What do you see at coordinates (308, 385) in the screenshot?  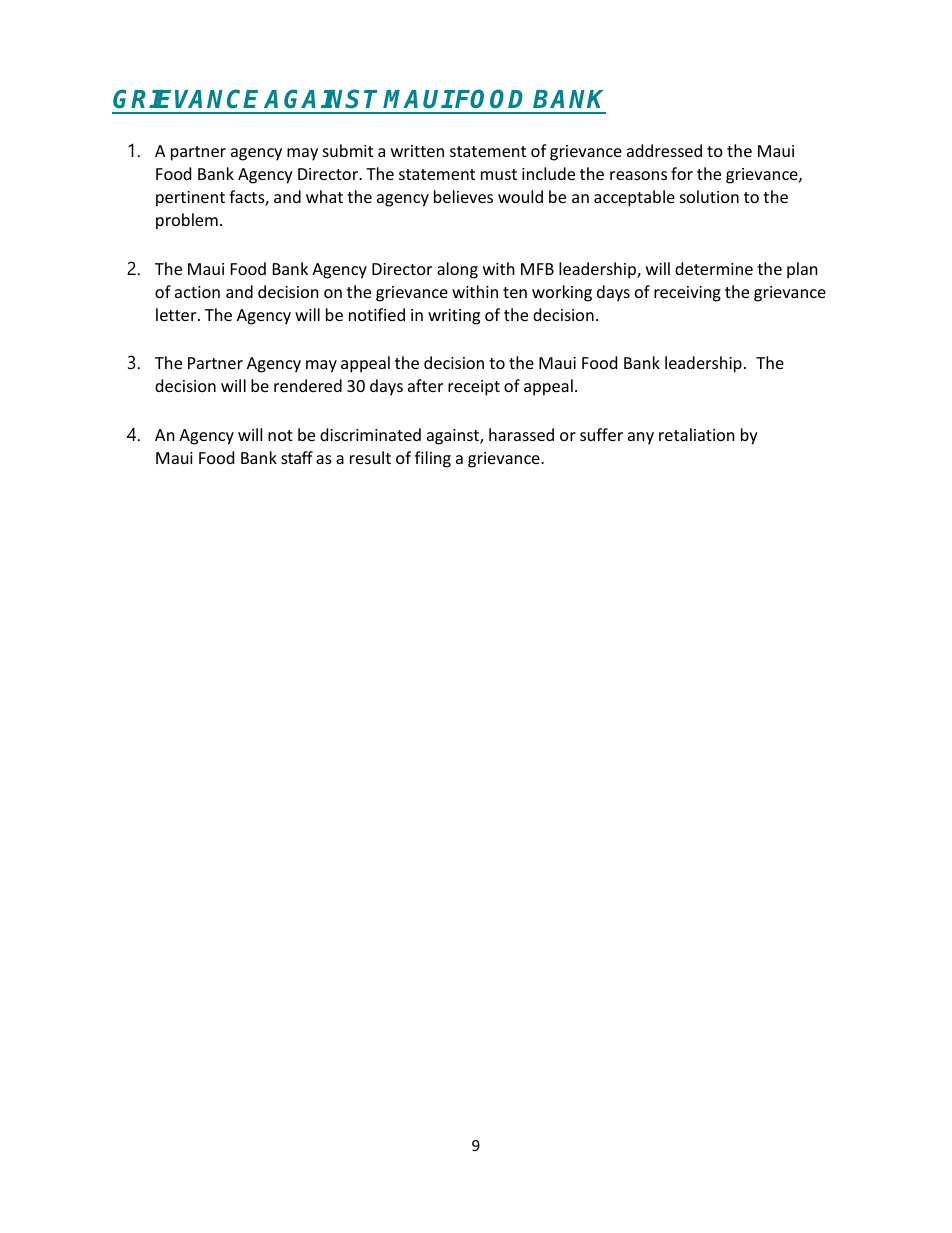 I see `rendered` at bounding box center [308, 385].
